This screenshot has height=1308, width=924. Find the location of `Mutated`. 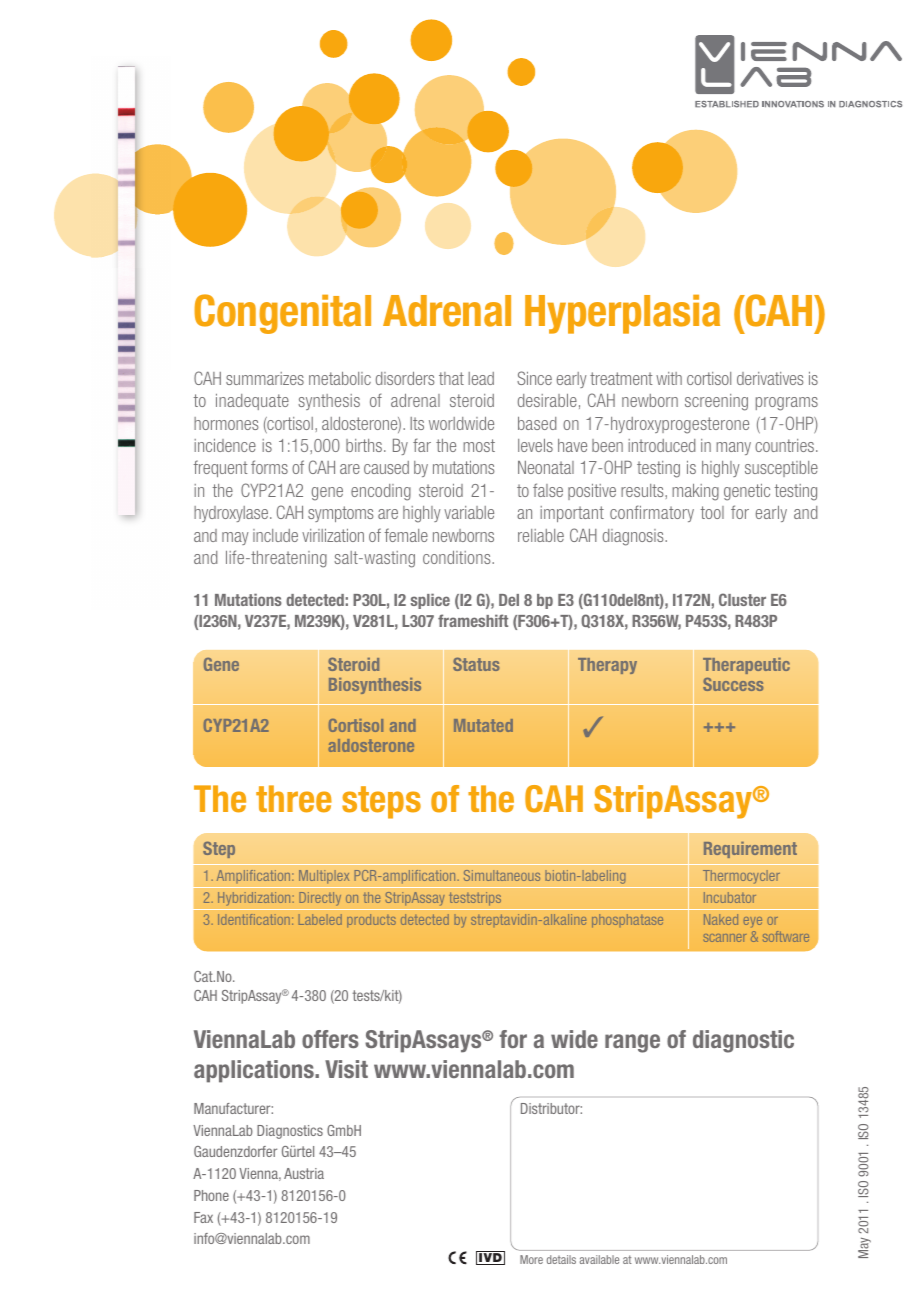

Mutated is located at coordinates (483, 725).
